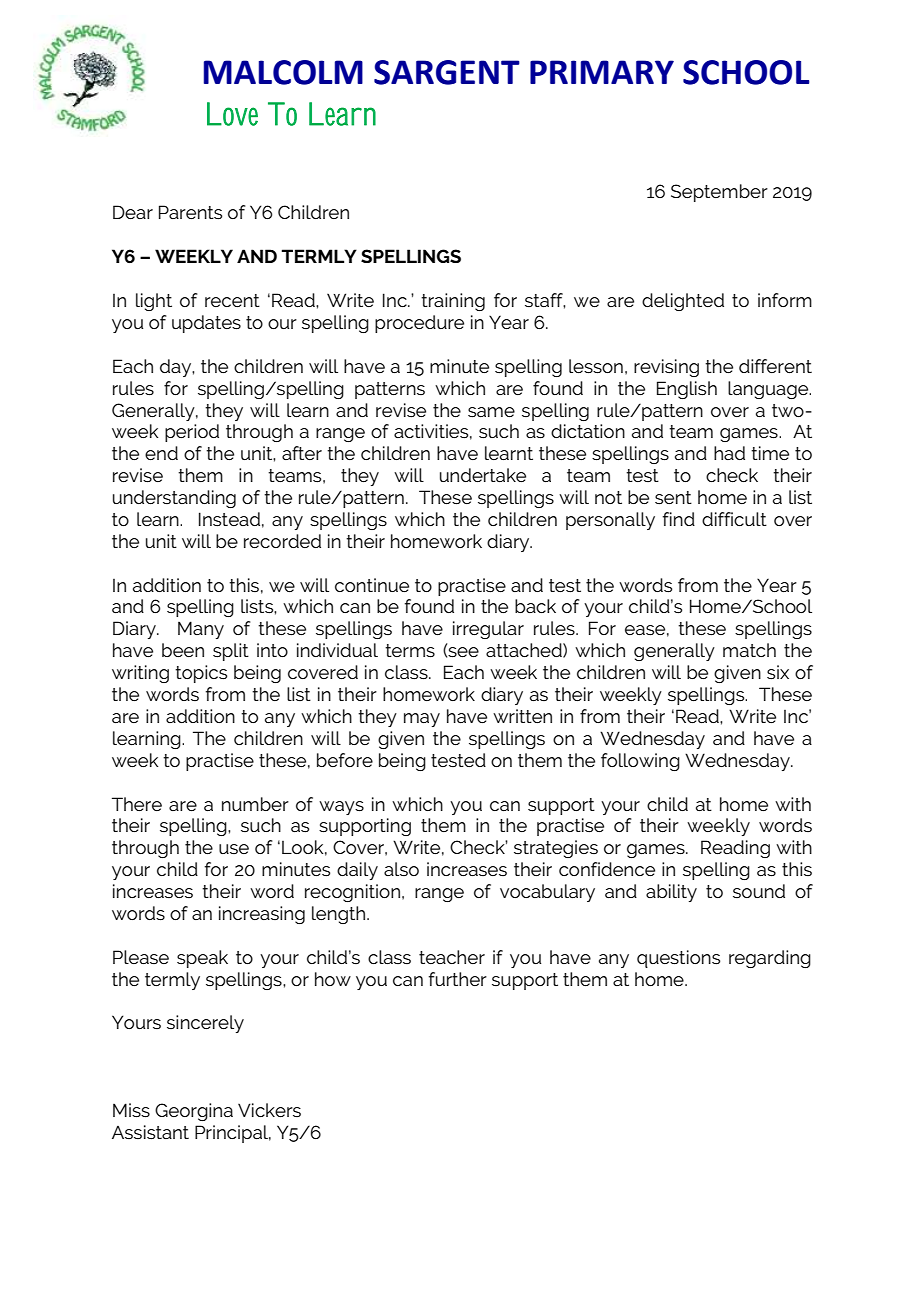  What do you see at coordinates (488, 630) in the screenshot?
I see `irregular` at bounding box center [488, 630].
